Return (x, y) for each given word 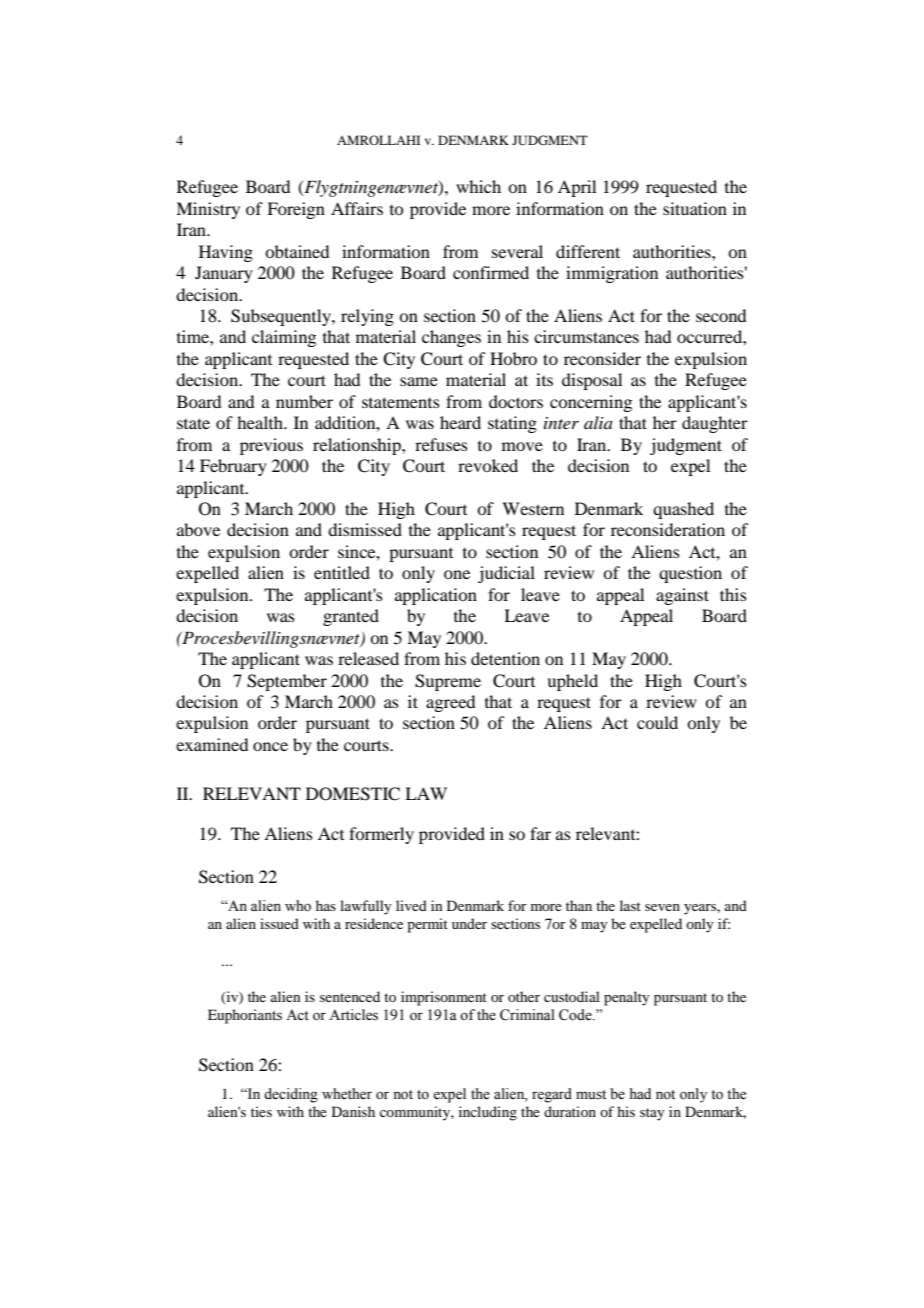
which (478, 186)
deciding (291, 1095)
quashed (683, 510)
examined (212, 744)
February (233, 467)
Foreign (296, 210)
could (657, 722)
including (488, 1113)
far (540, 833)
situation (695, 208)
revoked (488, 465)
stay (652, 1114)
